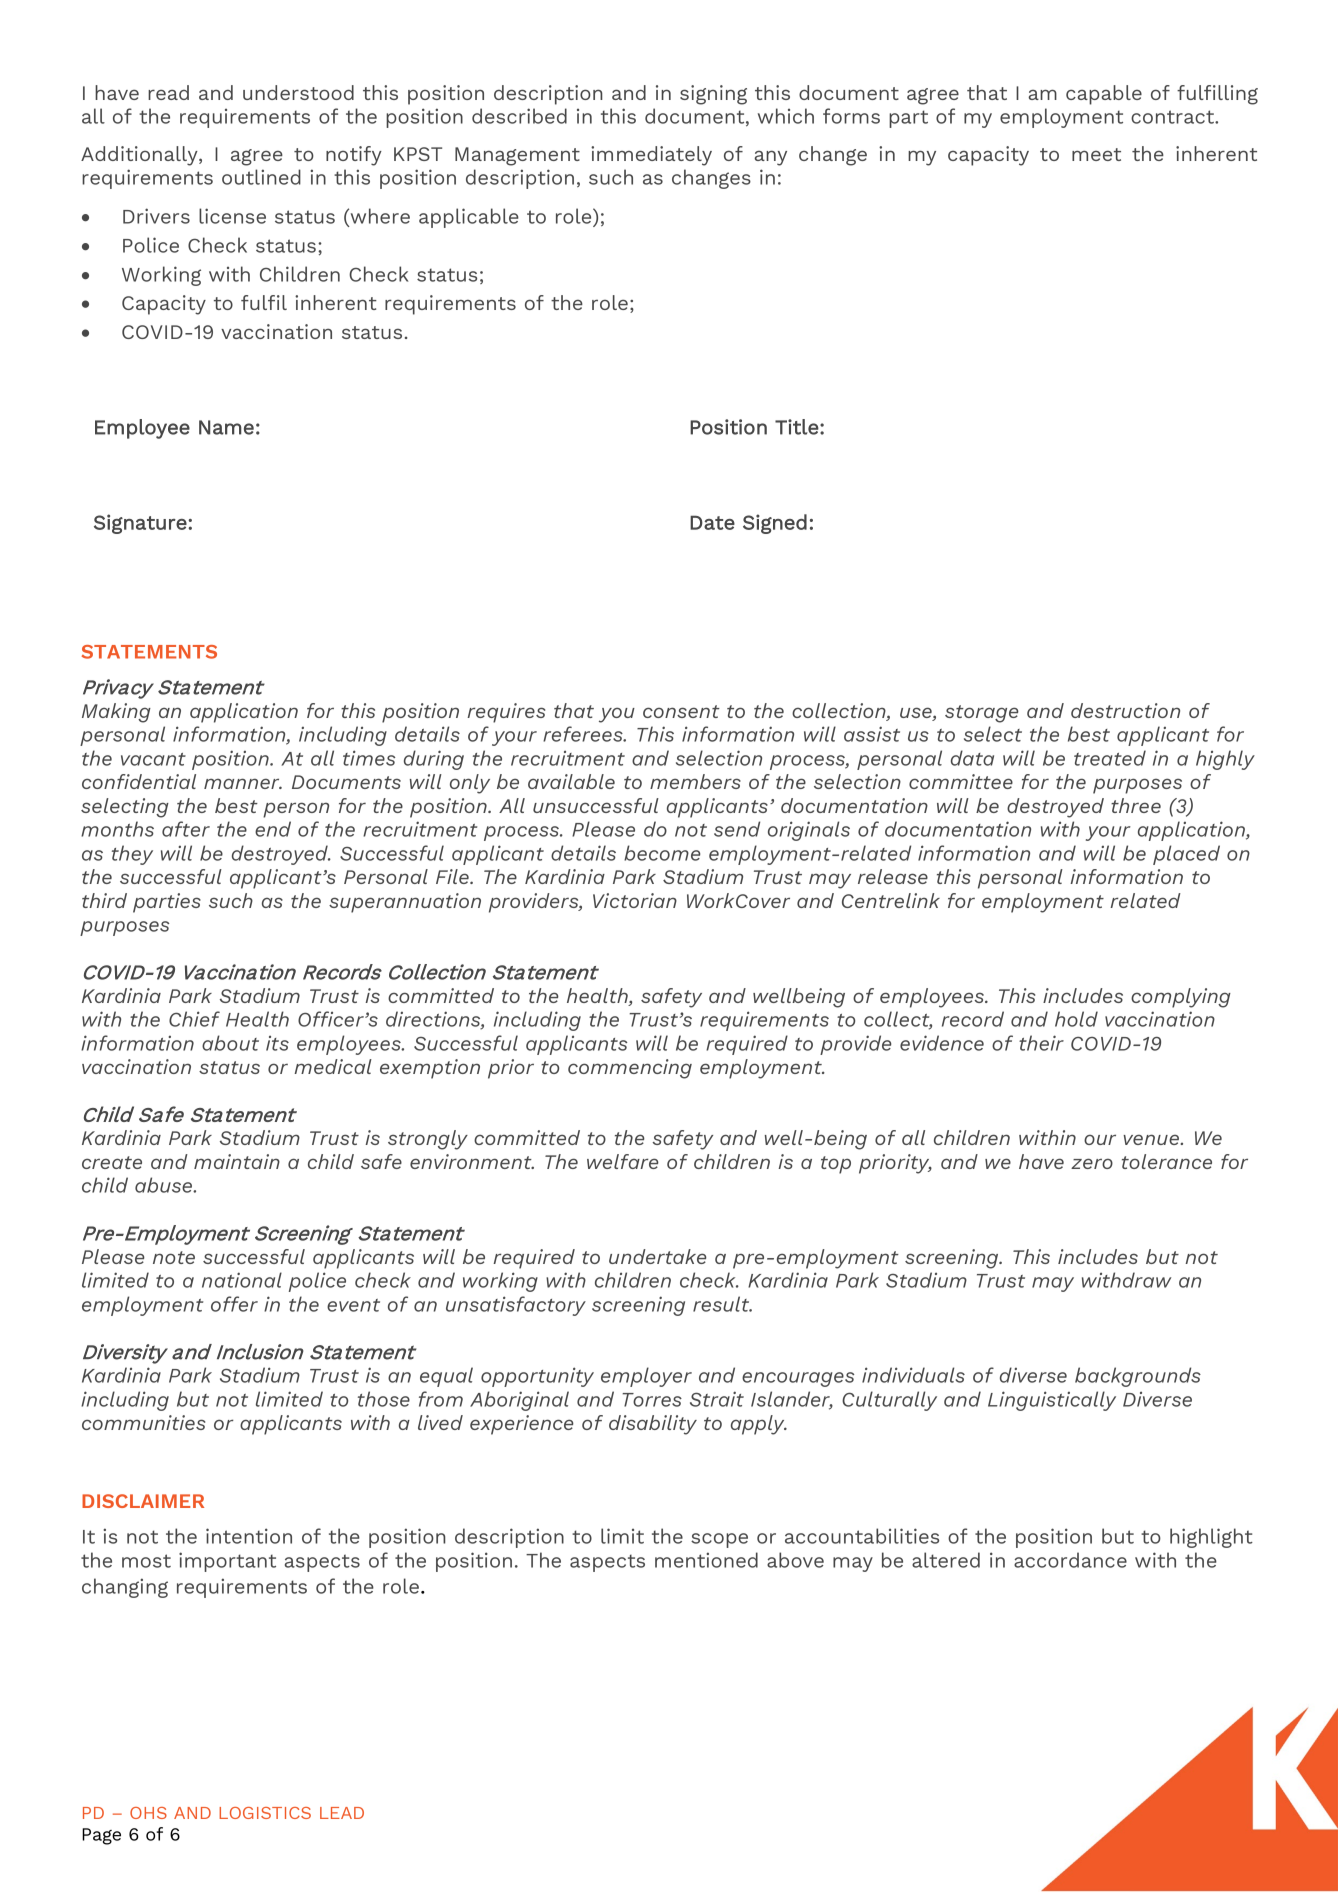  What do you see at coordinates (1096, 154) in the screenshot?
I see `meet` at bounding box center [1096, 154].
